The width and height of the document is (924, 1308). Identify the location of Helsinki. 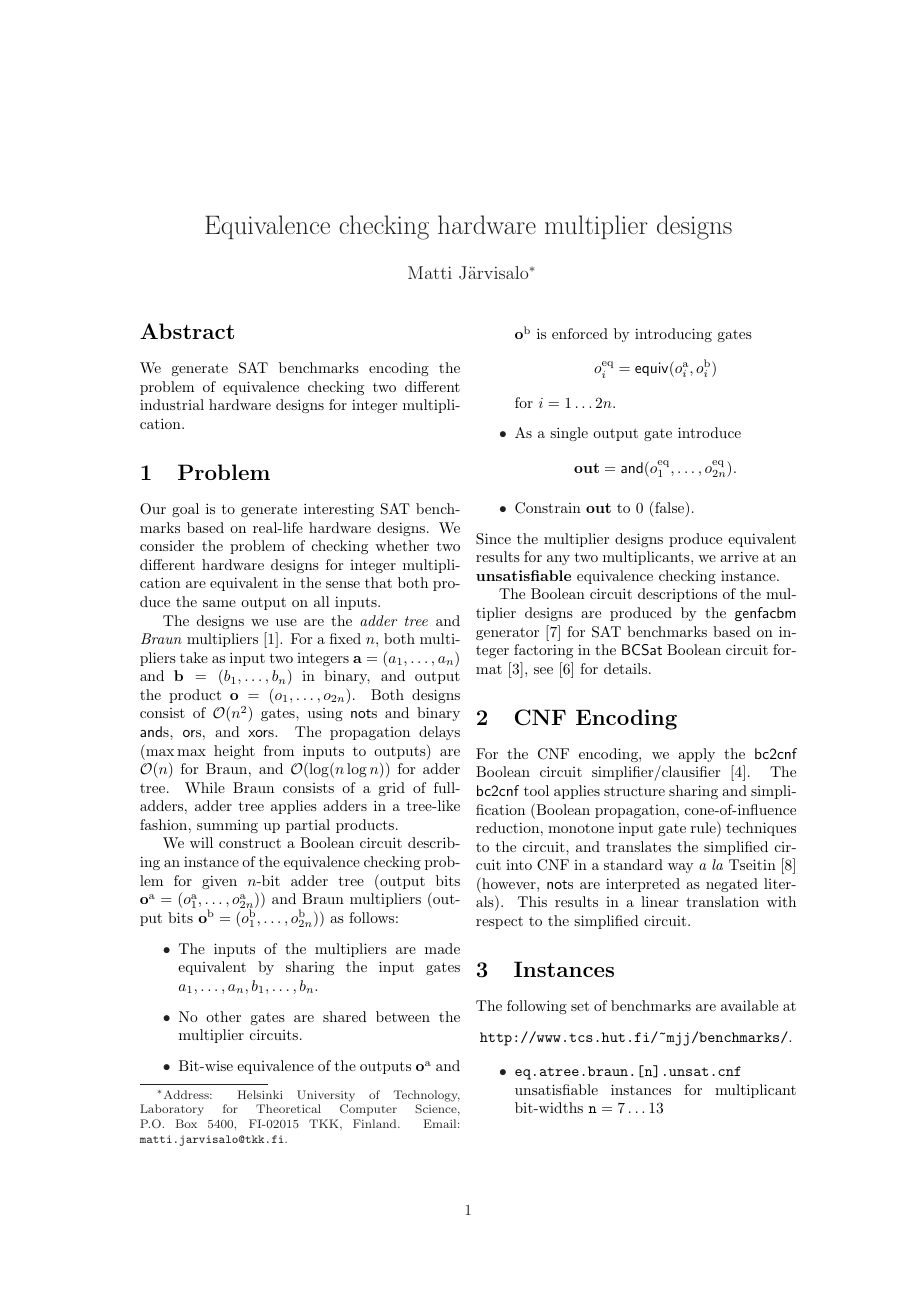
(260, 1094).
